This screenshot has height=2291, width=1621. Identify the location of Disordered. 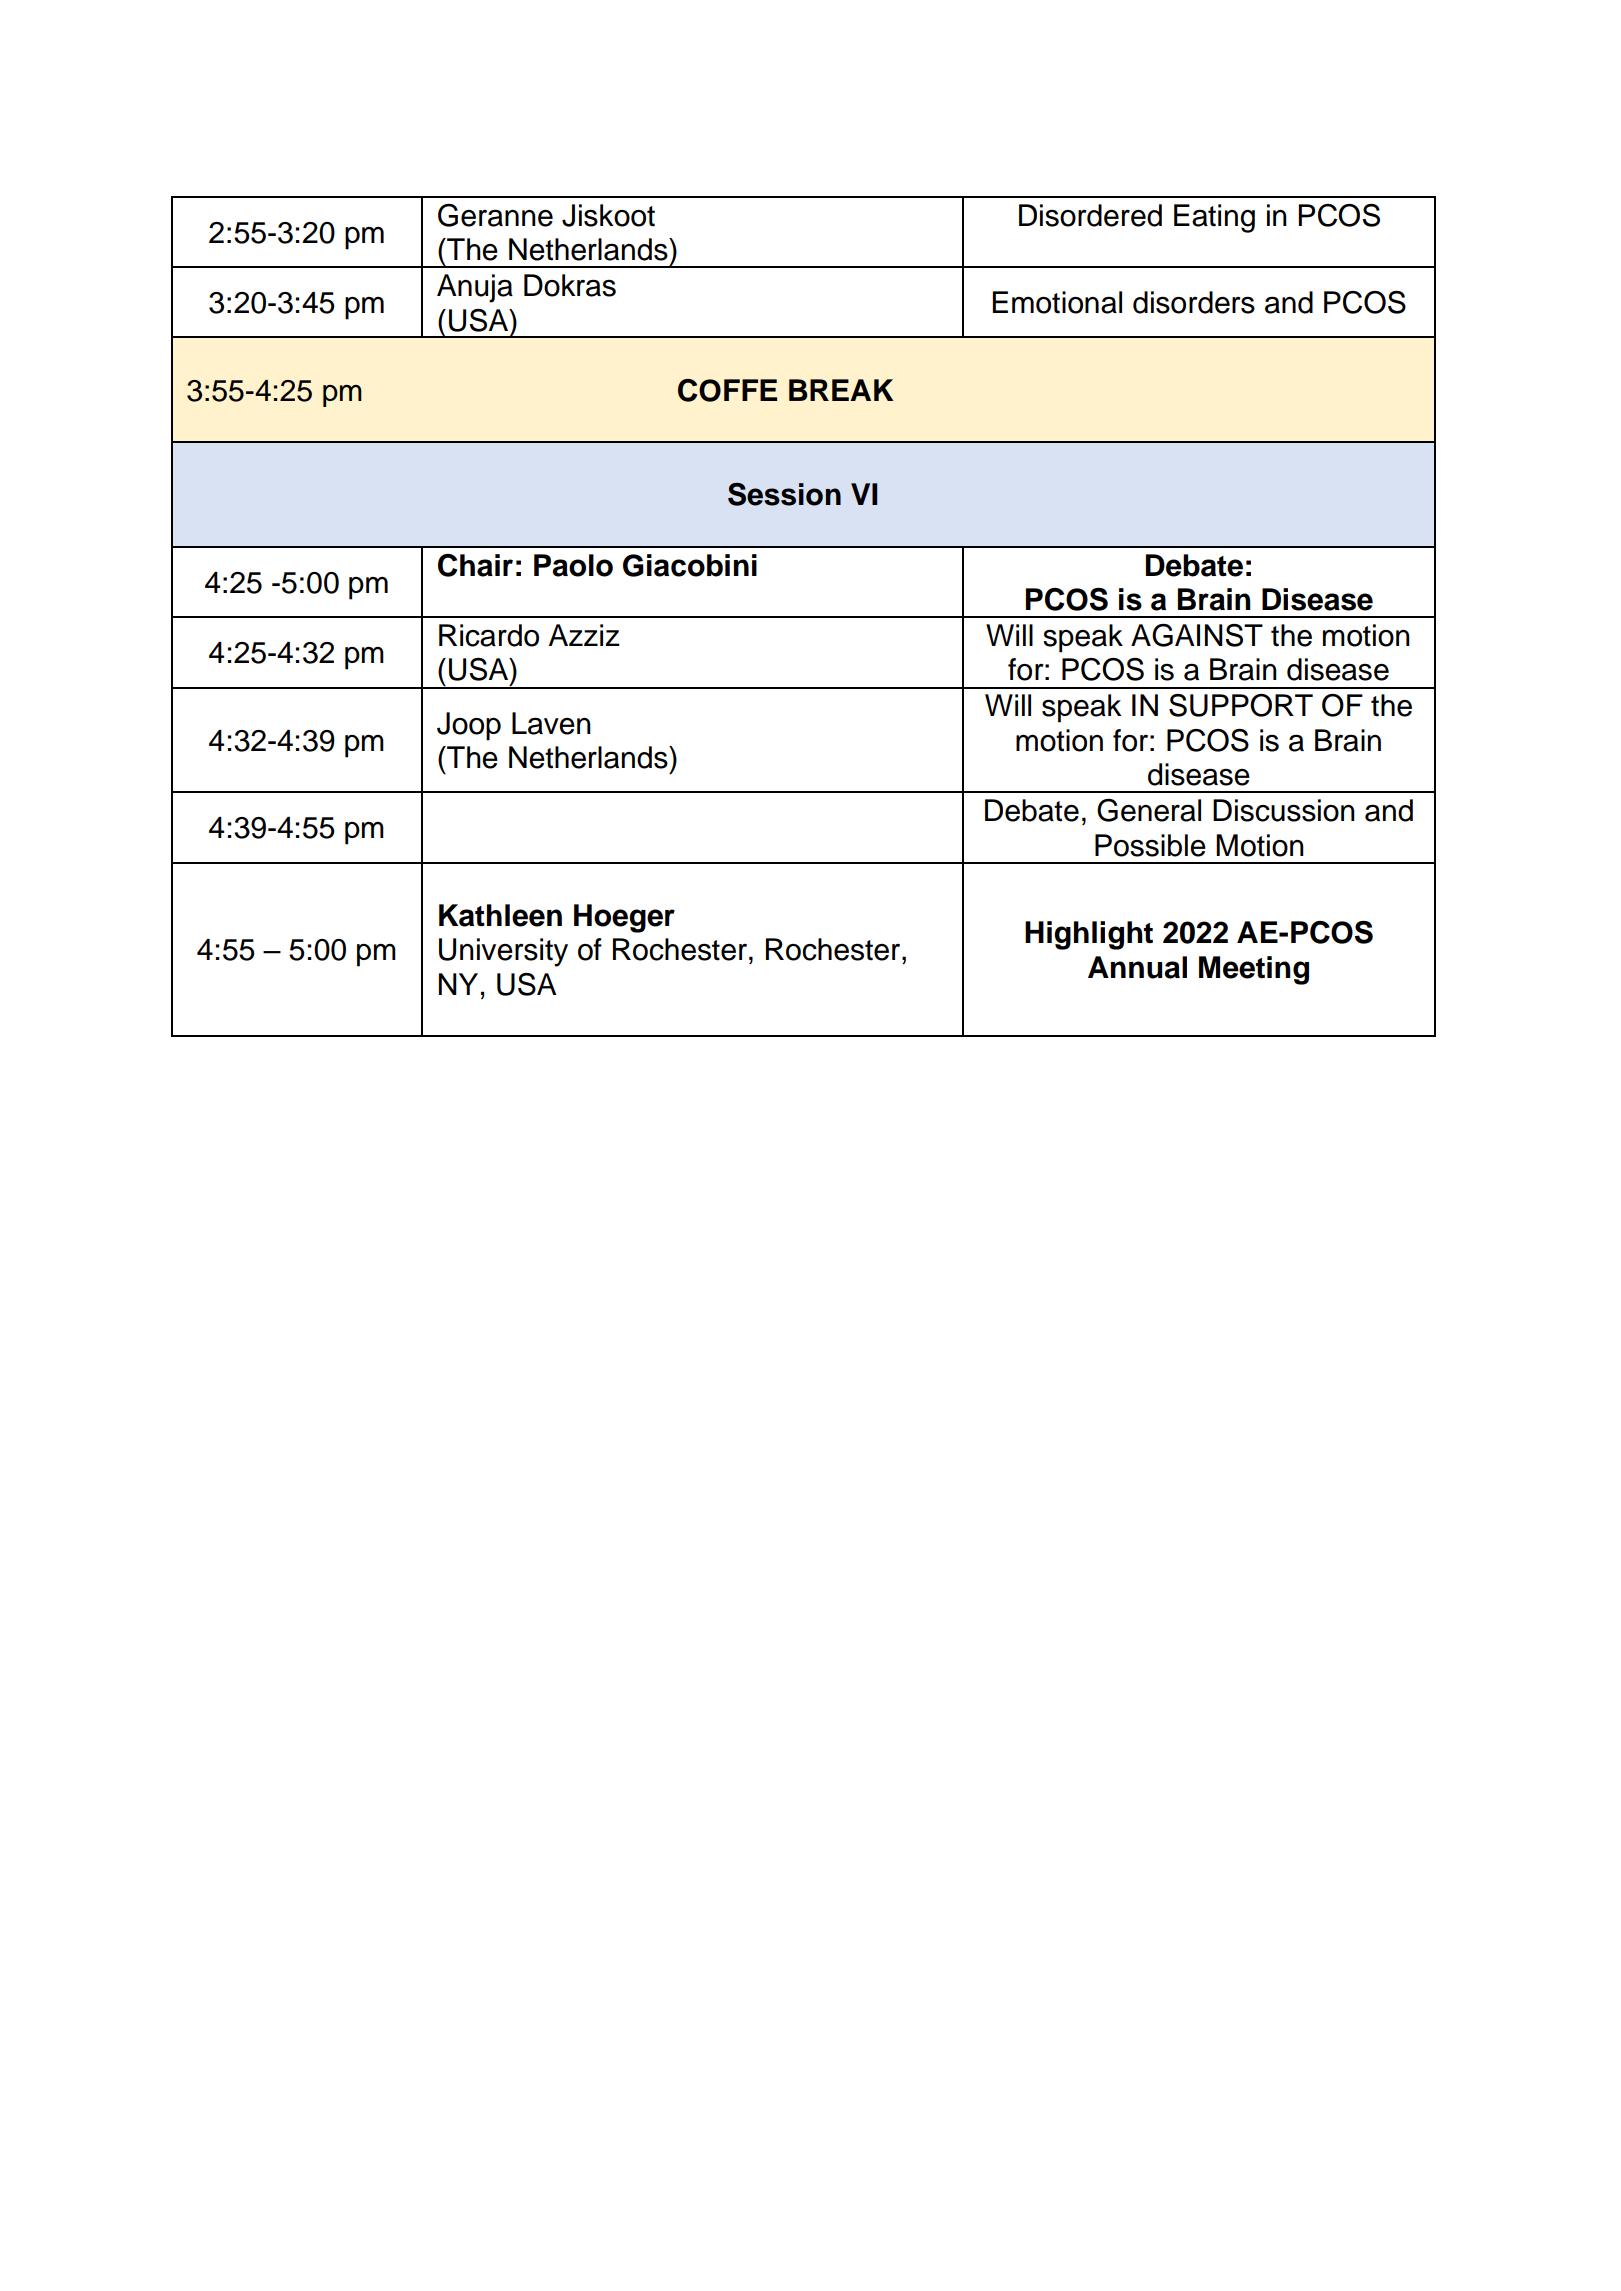
(1090, 215).
